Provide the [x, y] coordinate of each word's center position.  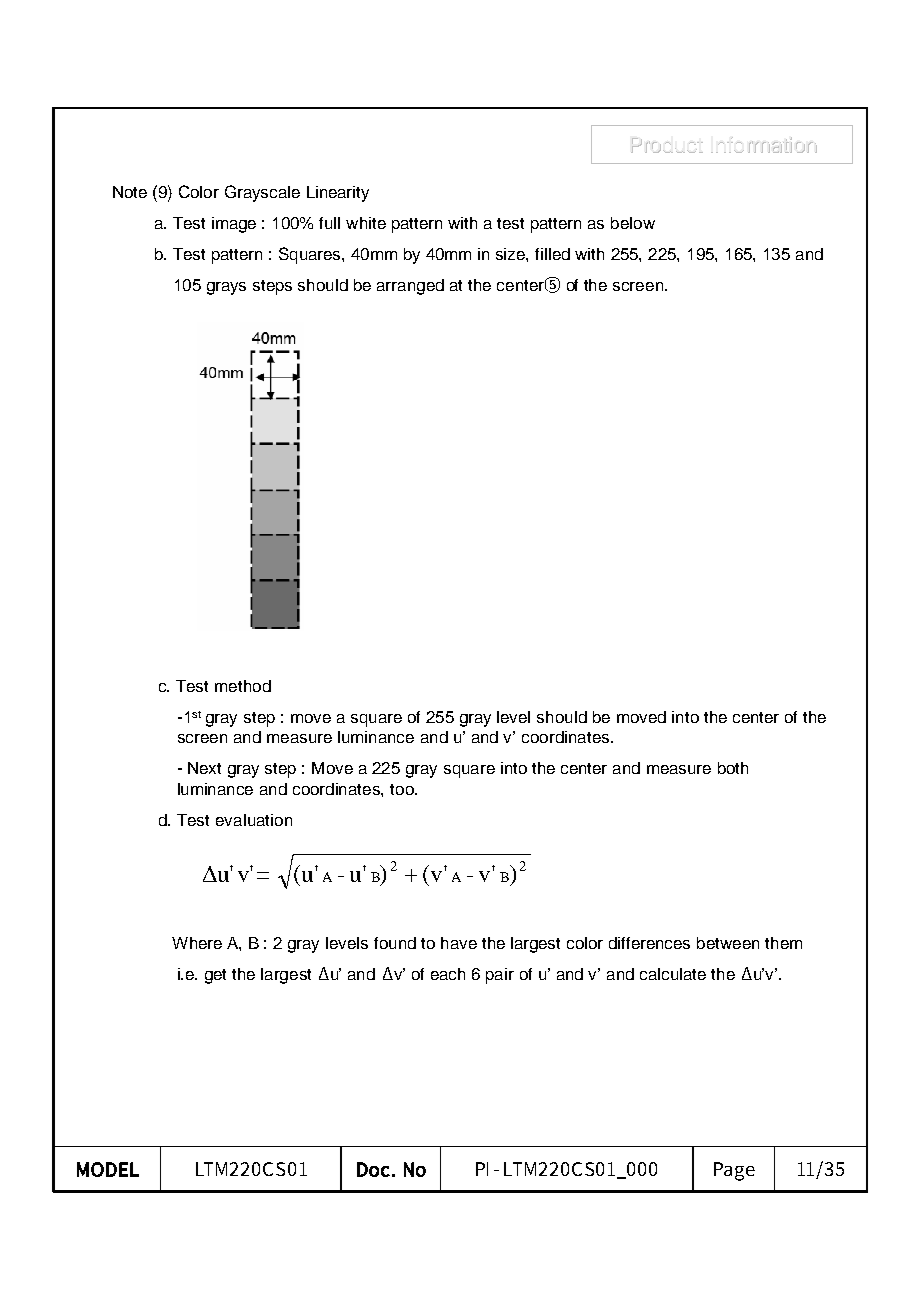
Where [197, 943]
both [733, 768]
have [459, 943]
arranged [410, 287]
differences [649, 943]
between [728, 943]
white [366, 223]
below [633, 223]
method [243, 686]
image [234, 225]
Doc [373, 1169]
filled [552, 254]
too [403, 789]
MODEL [108, 1169]
